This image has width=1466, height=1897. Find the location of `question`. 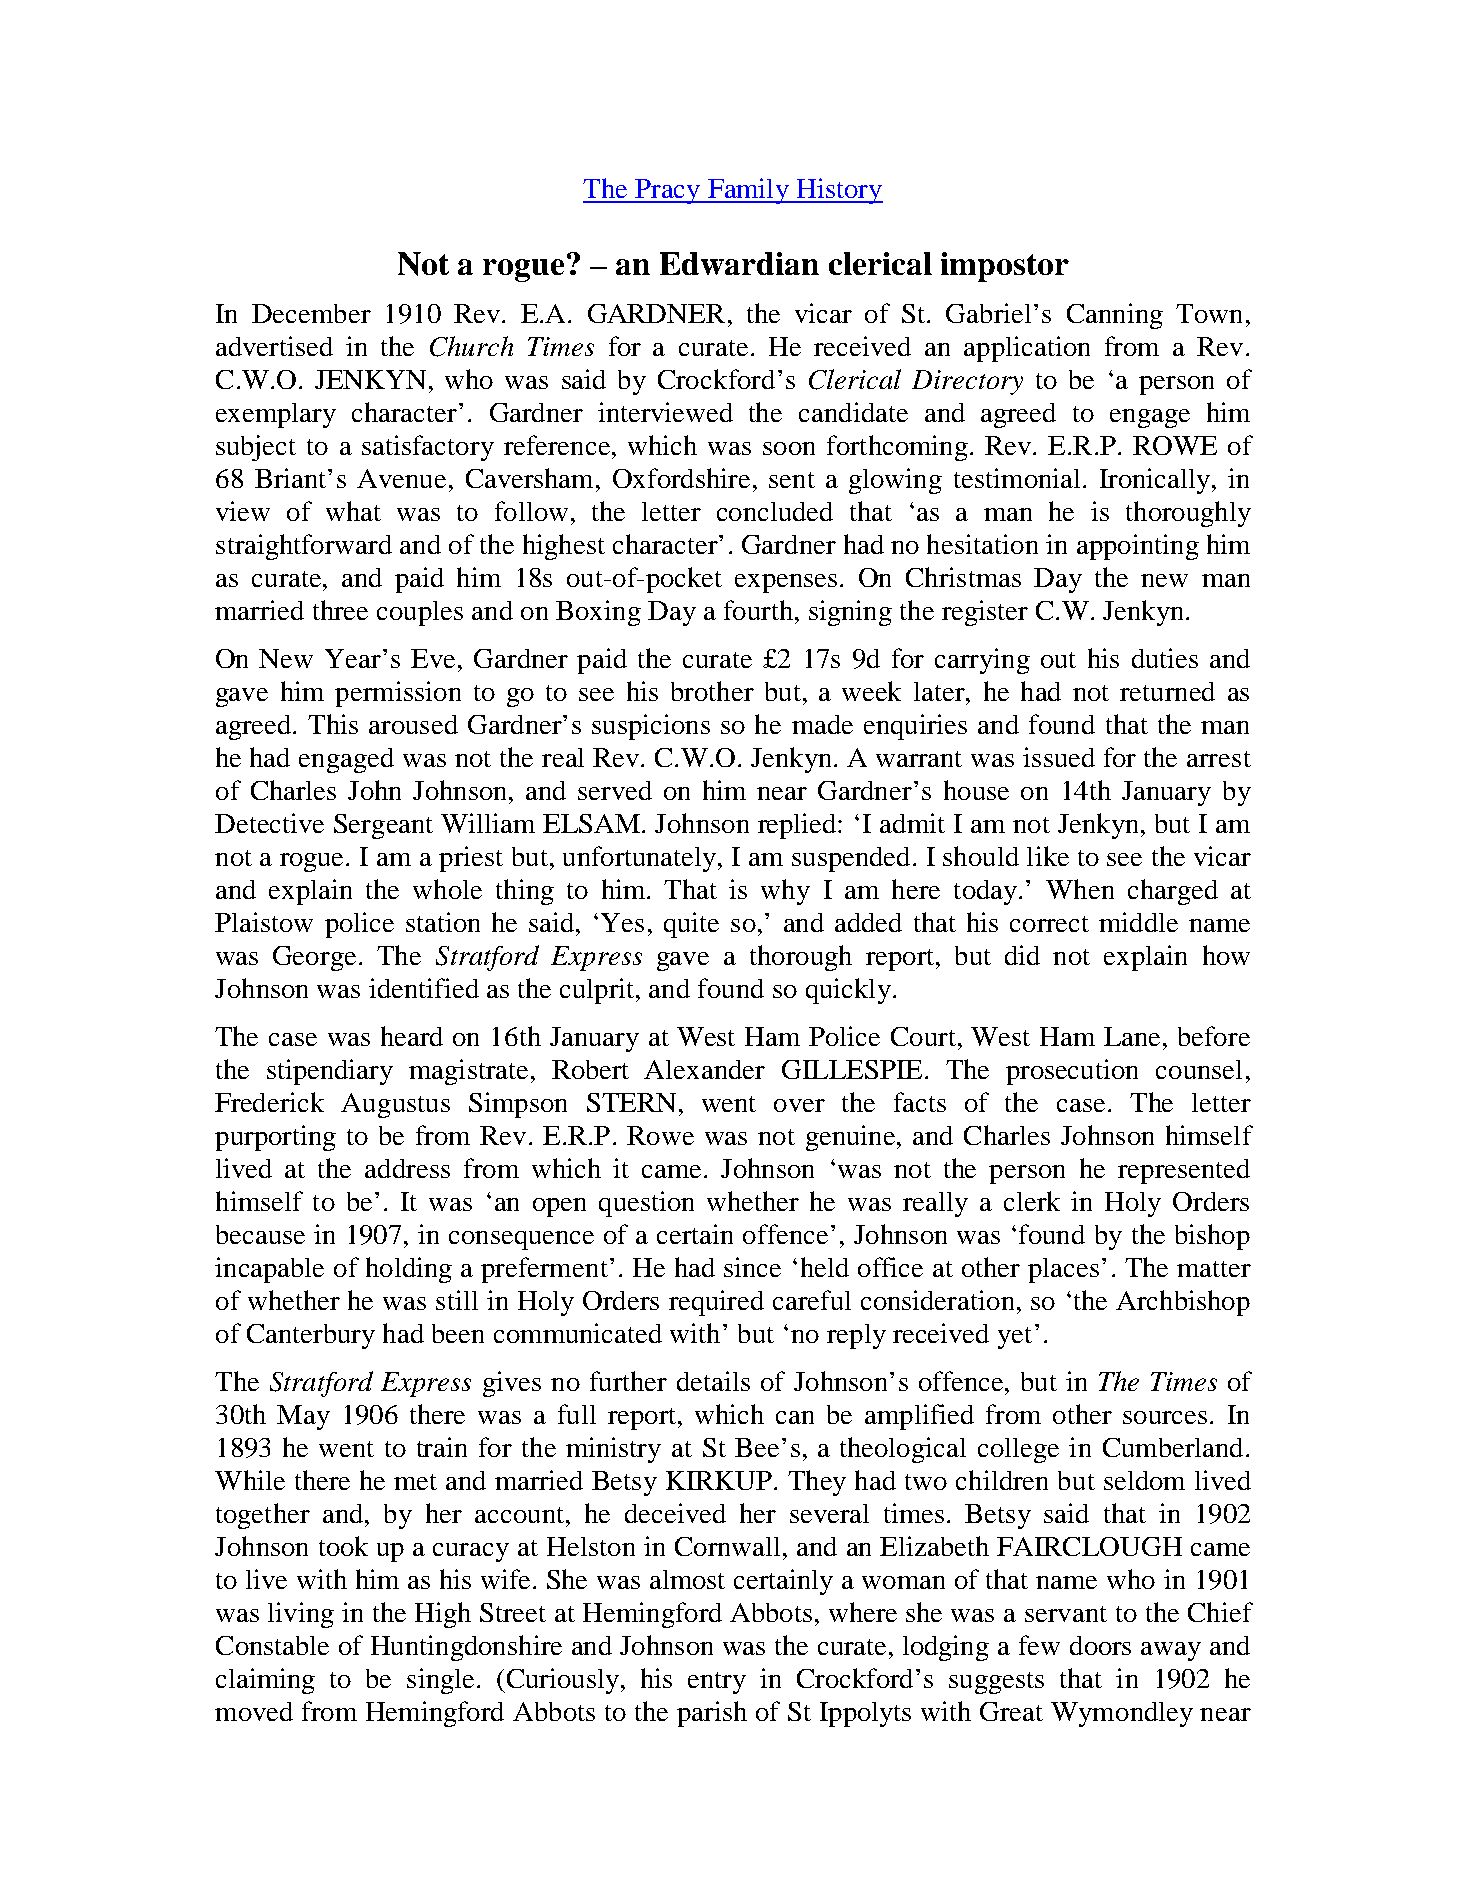

question is located at coordinates (646, 1204).
